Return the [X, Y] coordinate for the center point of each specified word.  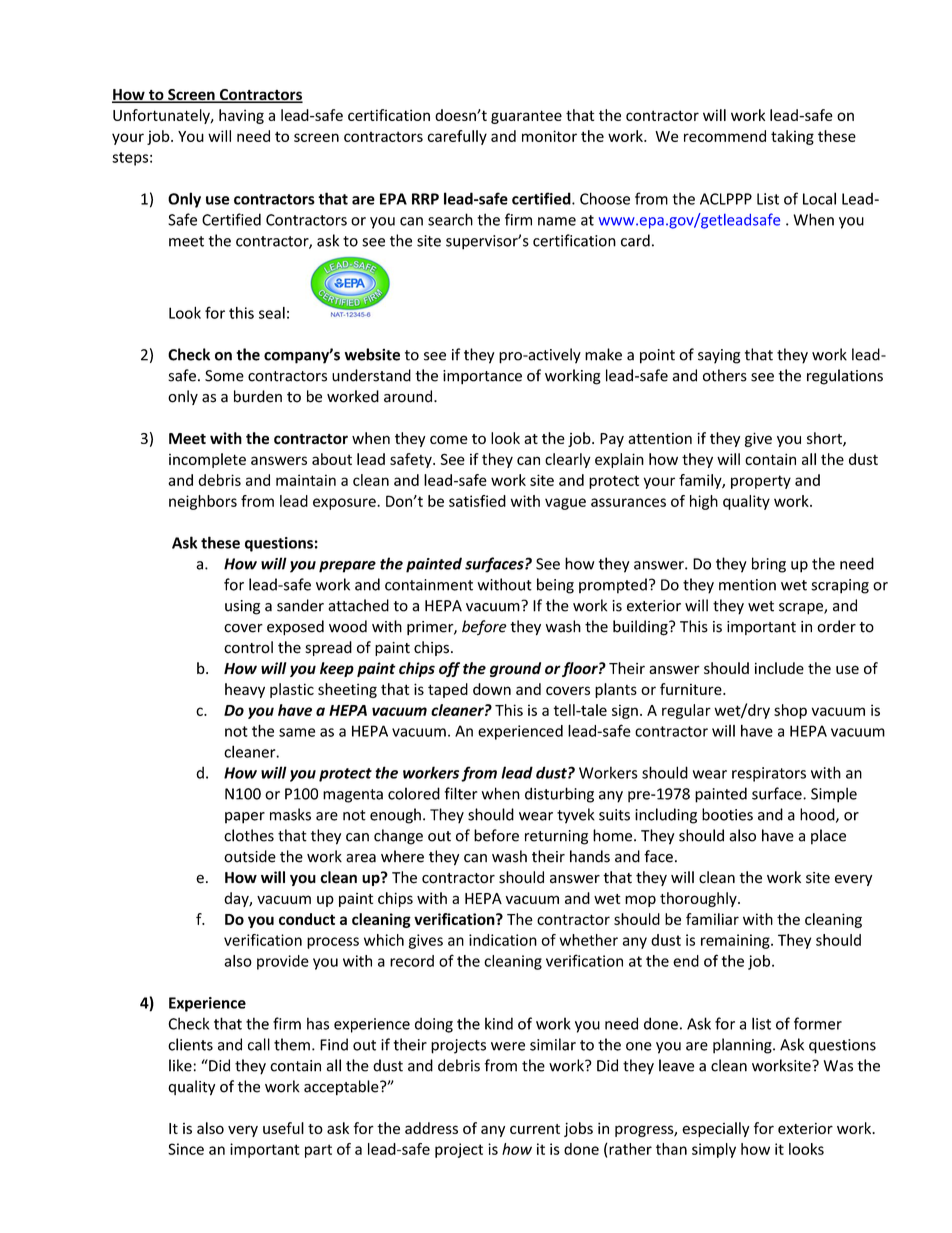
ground [515, 669]
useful [283, 1128]
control [248, 647]
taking [792, 137]
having [241, 116]
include [779, 668]
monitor [549, 136]
